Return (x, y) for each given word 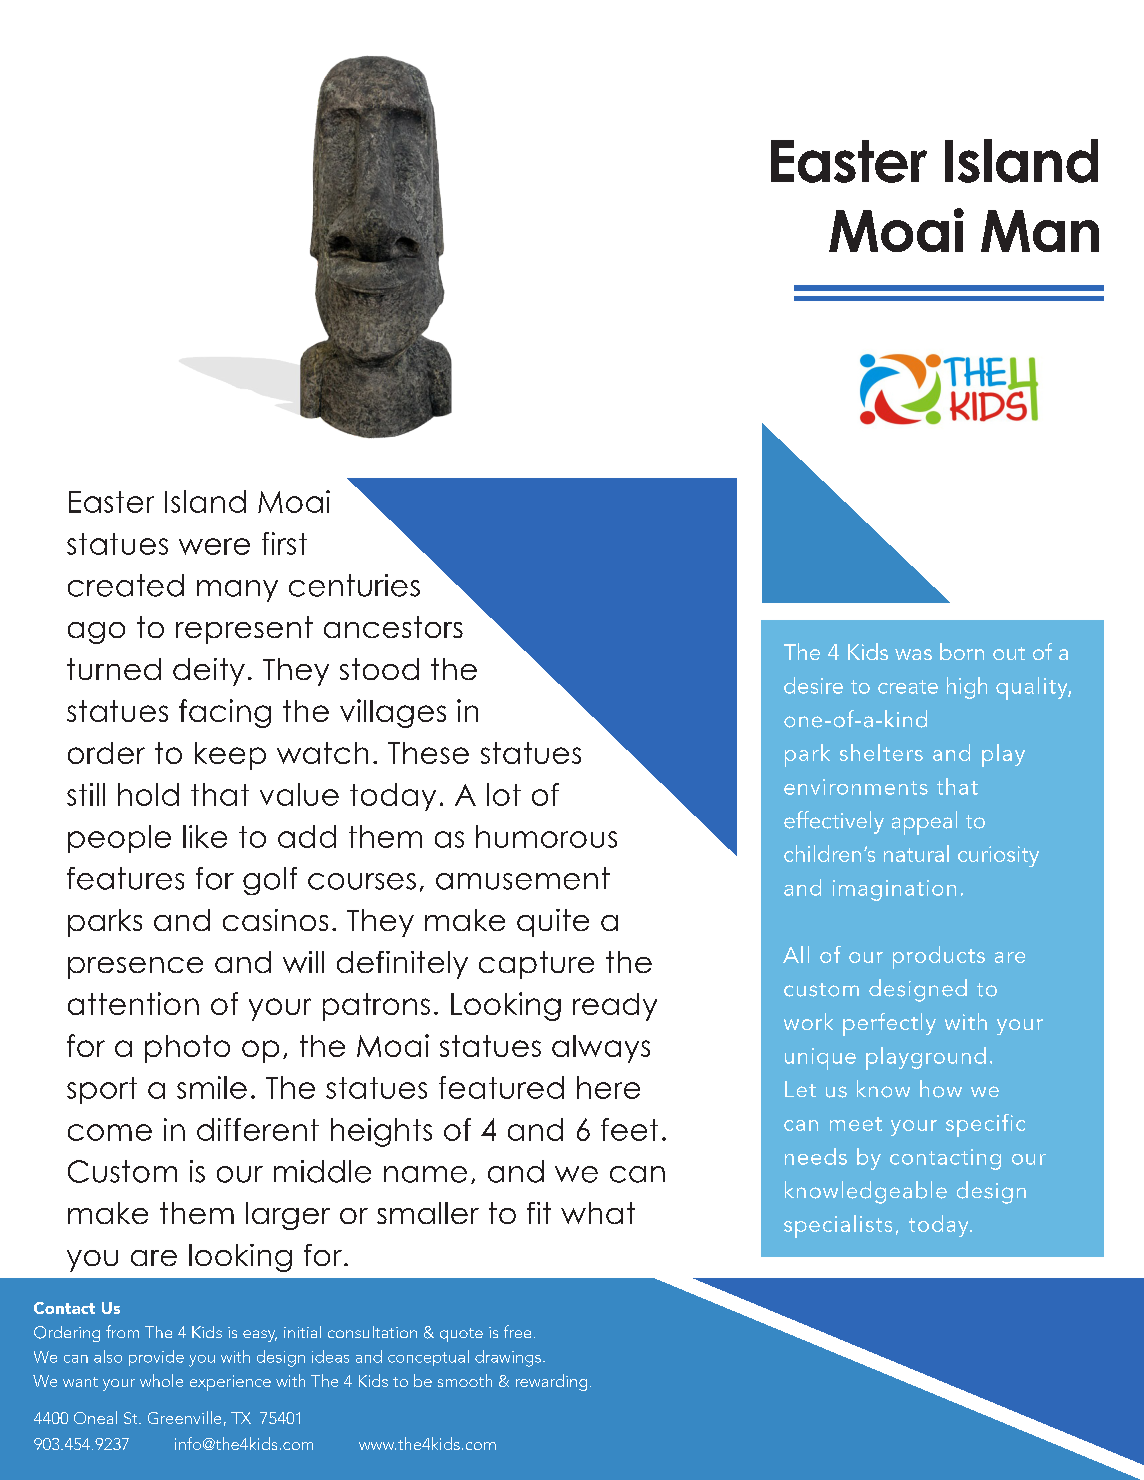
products (939, 957)
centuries (354, 585)
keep (230, 756)
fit (539, 1213)
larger (288, 1216)
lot (504, 794)
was (913, 654)
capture (536, 965)
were (214, 546)
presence (135, 968)
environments (856, 787)
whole (161, 1380)
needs (816, 1156)
